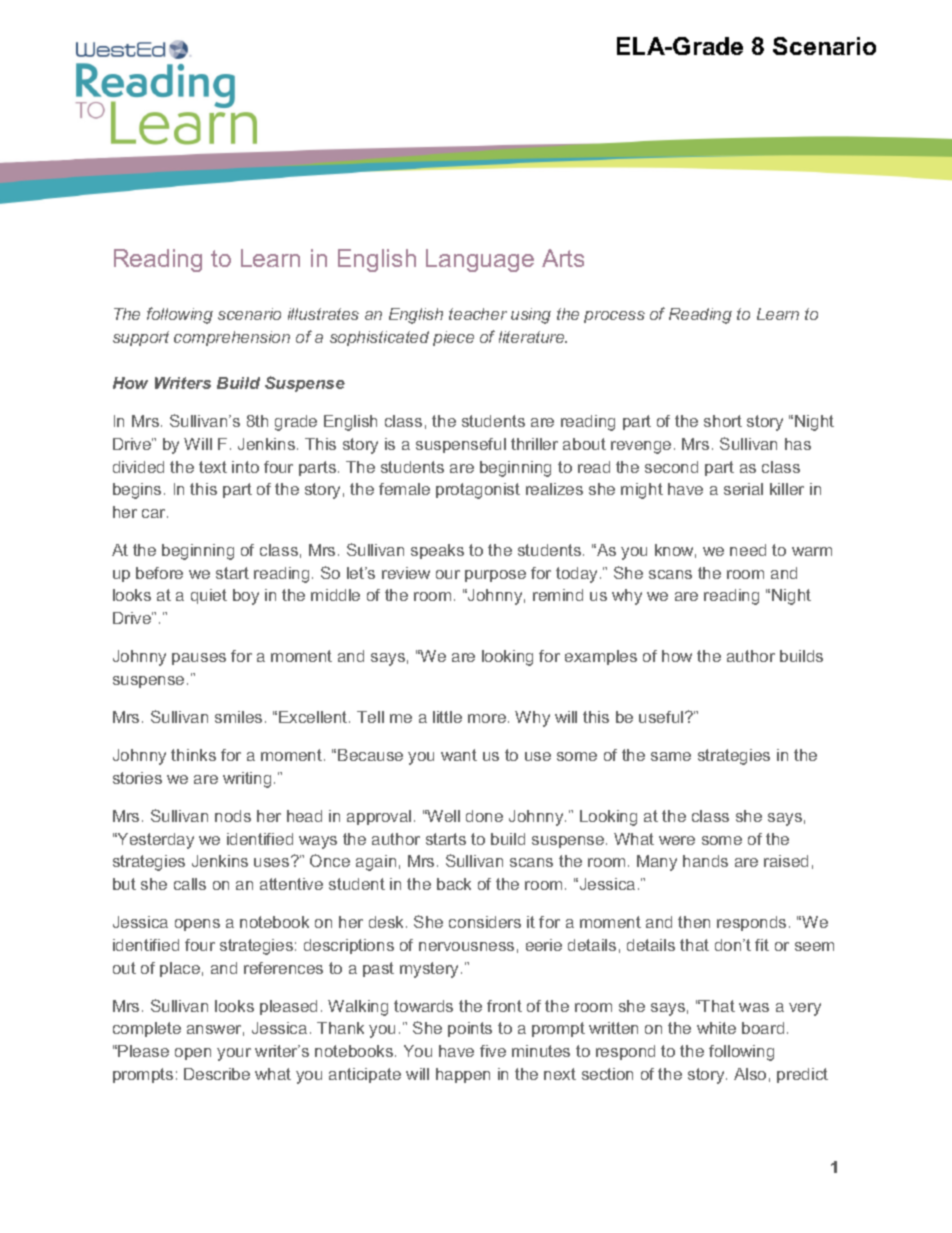 This screenshot has width=952, height=1233. I want to click on text, so click(213, 467).
